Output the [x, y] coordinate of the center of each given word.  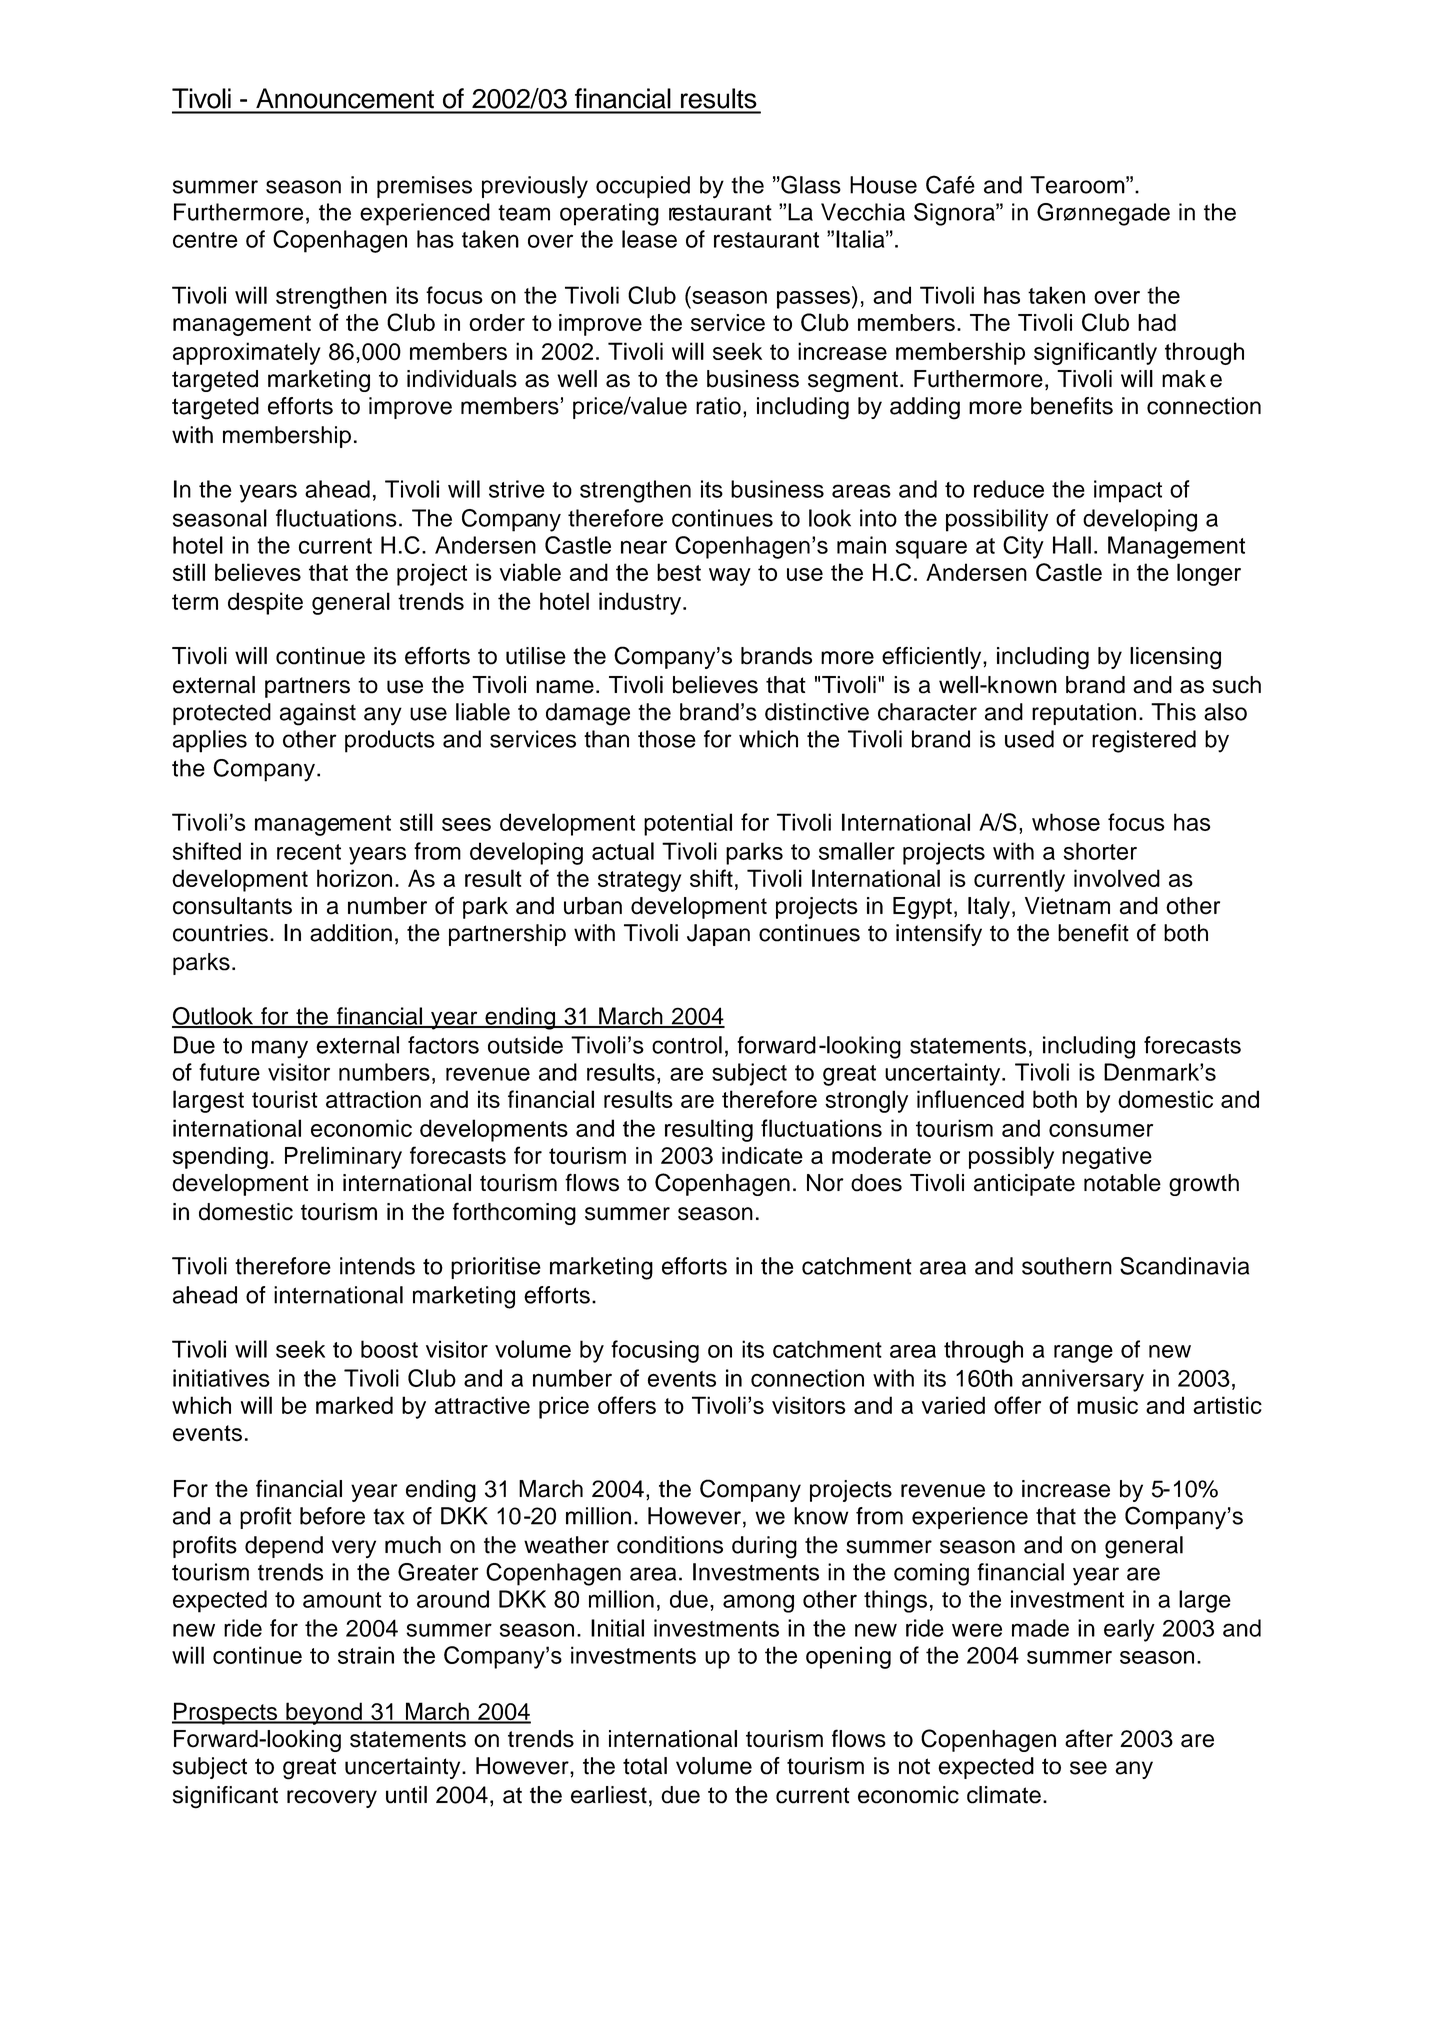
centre [205, 240]
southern [1067, 1266]
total [645, 1766]
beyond [324, 1713]
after [1089, 1738]
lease [649, 239]
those [667, 739]
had [1157, 322]
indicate [762, 1155]
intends [377, 1266]
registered [1144, 741]
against [318, 714]
